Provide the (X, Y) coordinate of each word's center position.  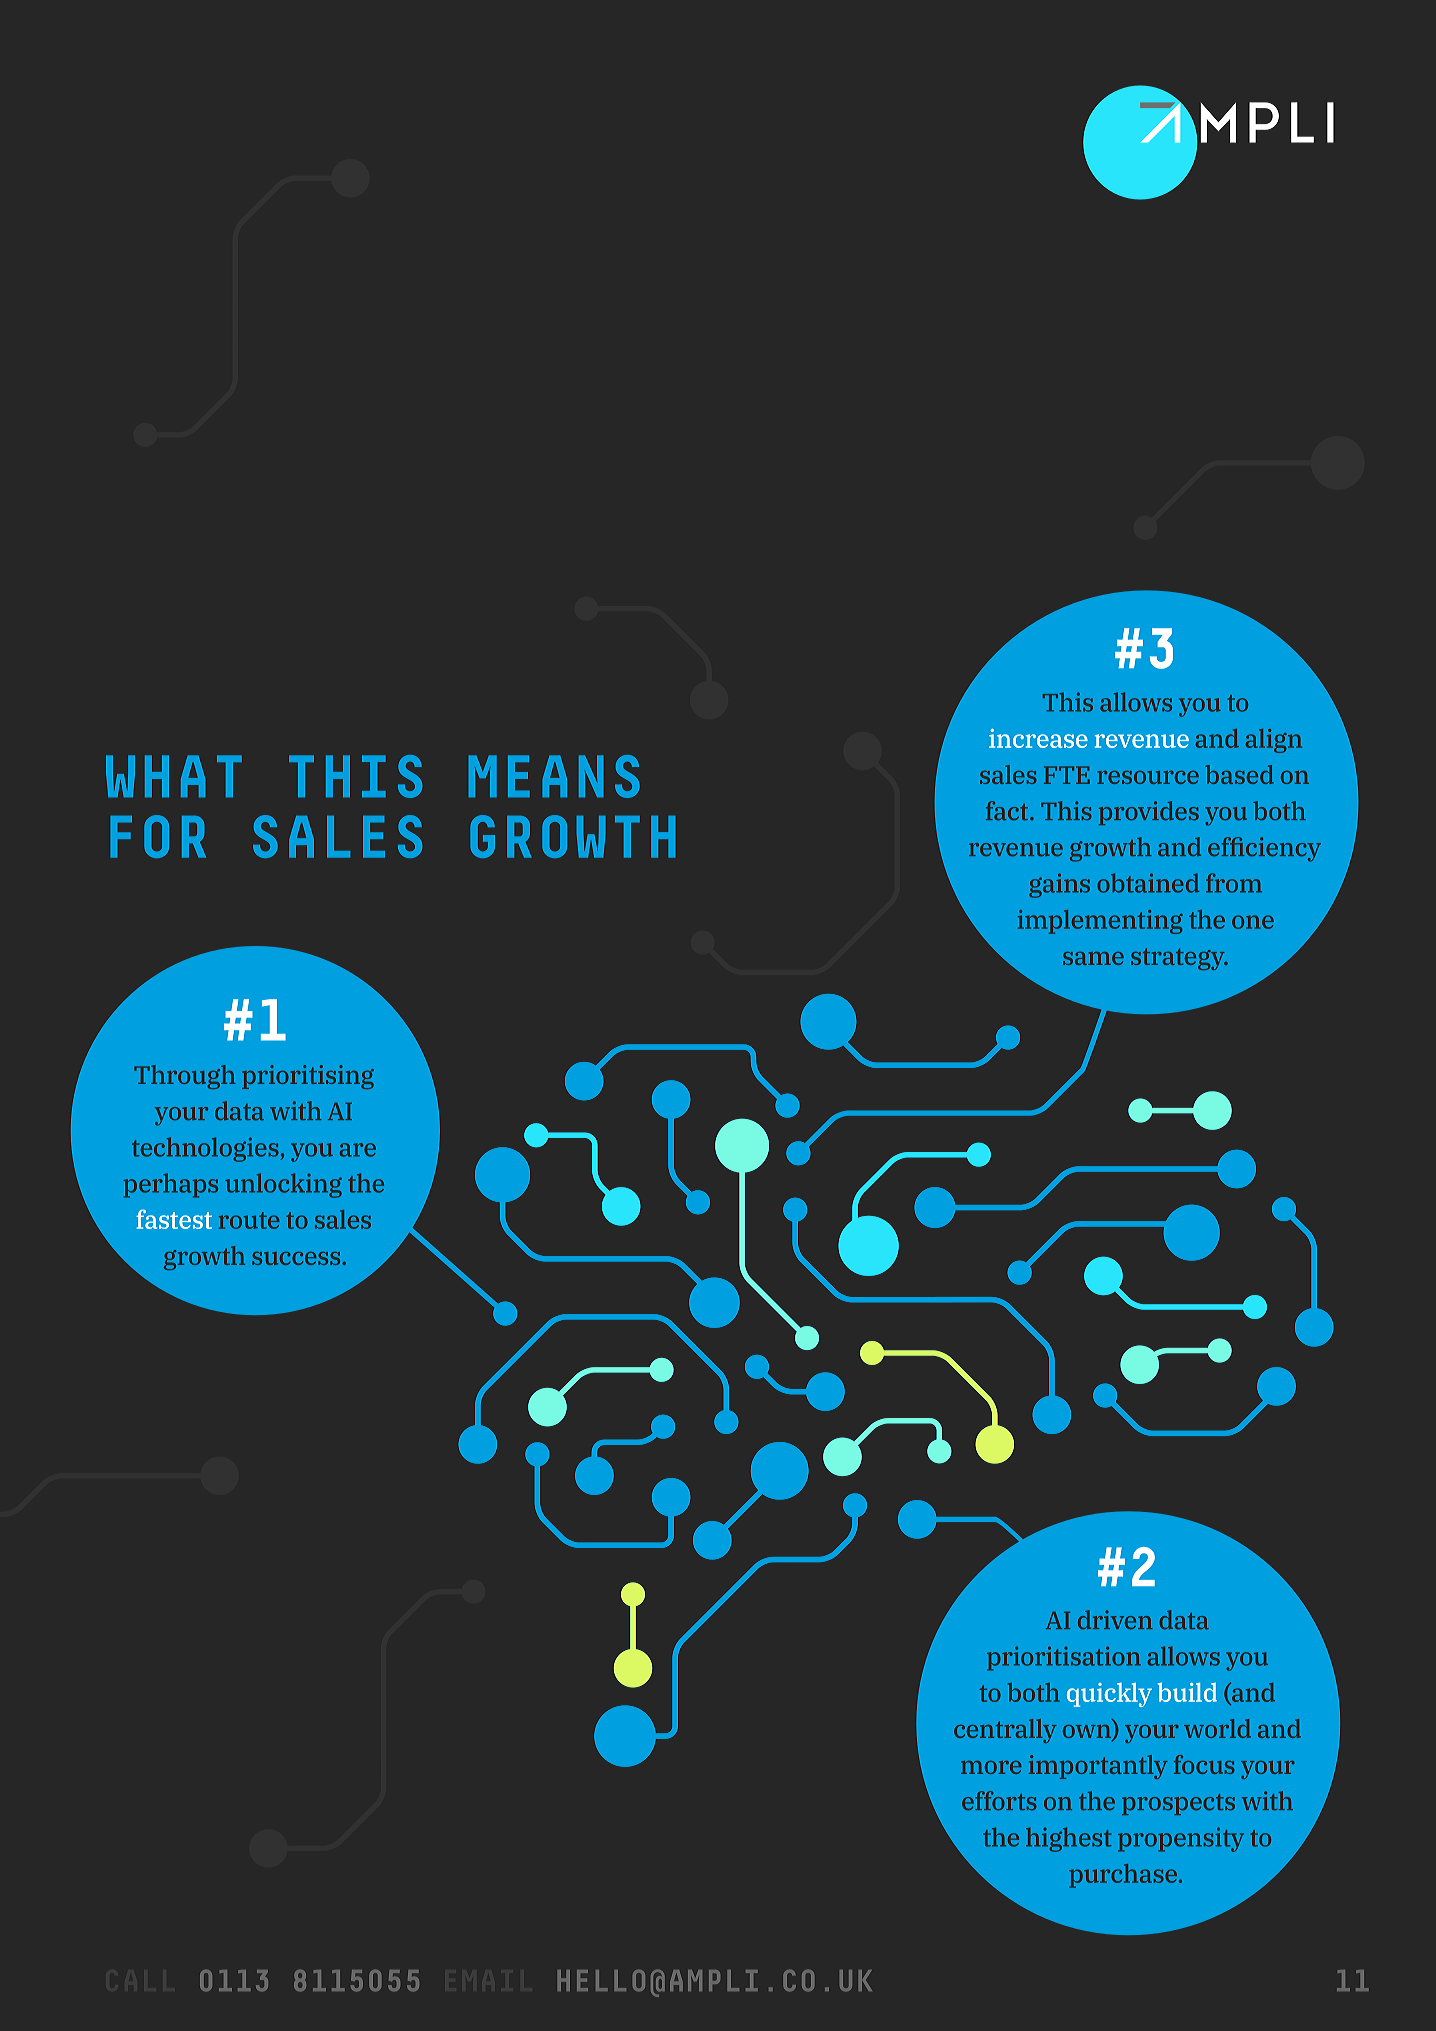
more (991, 1767)
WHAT (174, 776)
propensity (1181, 1840)
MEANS (554, 776)
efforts (999, 1800)
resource (1148, 777)
